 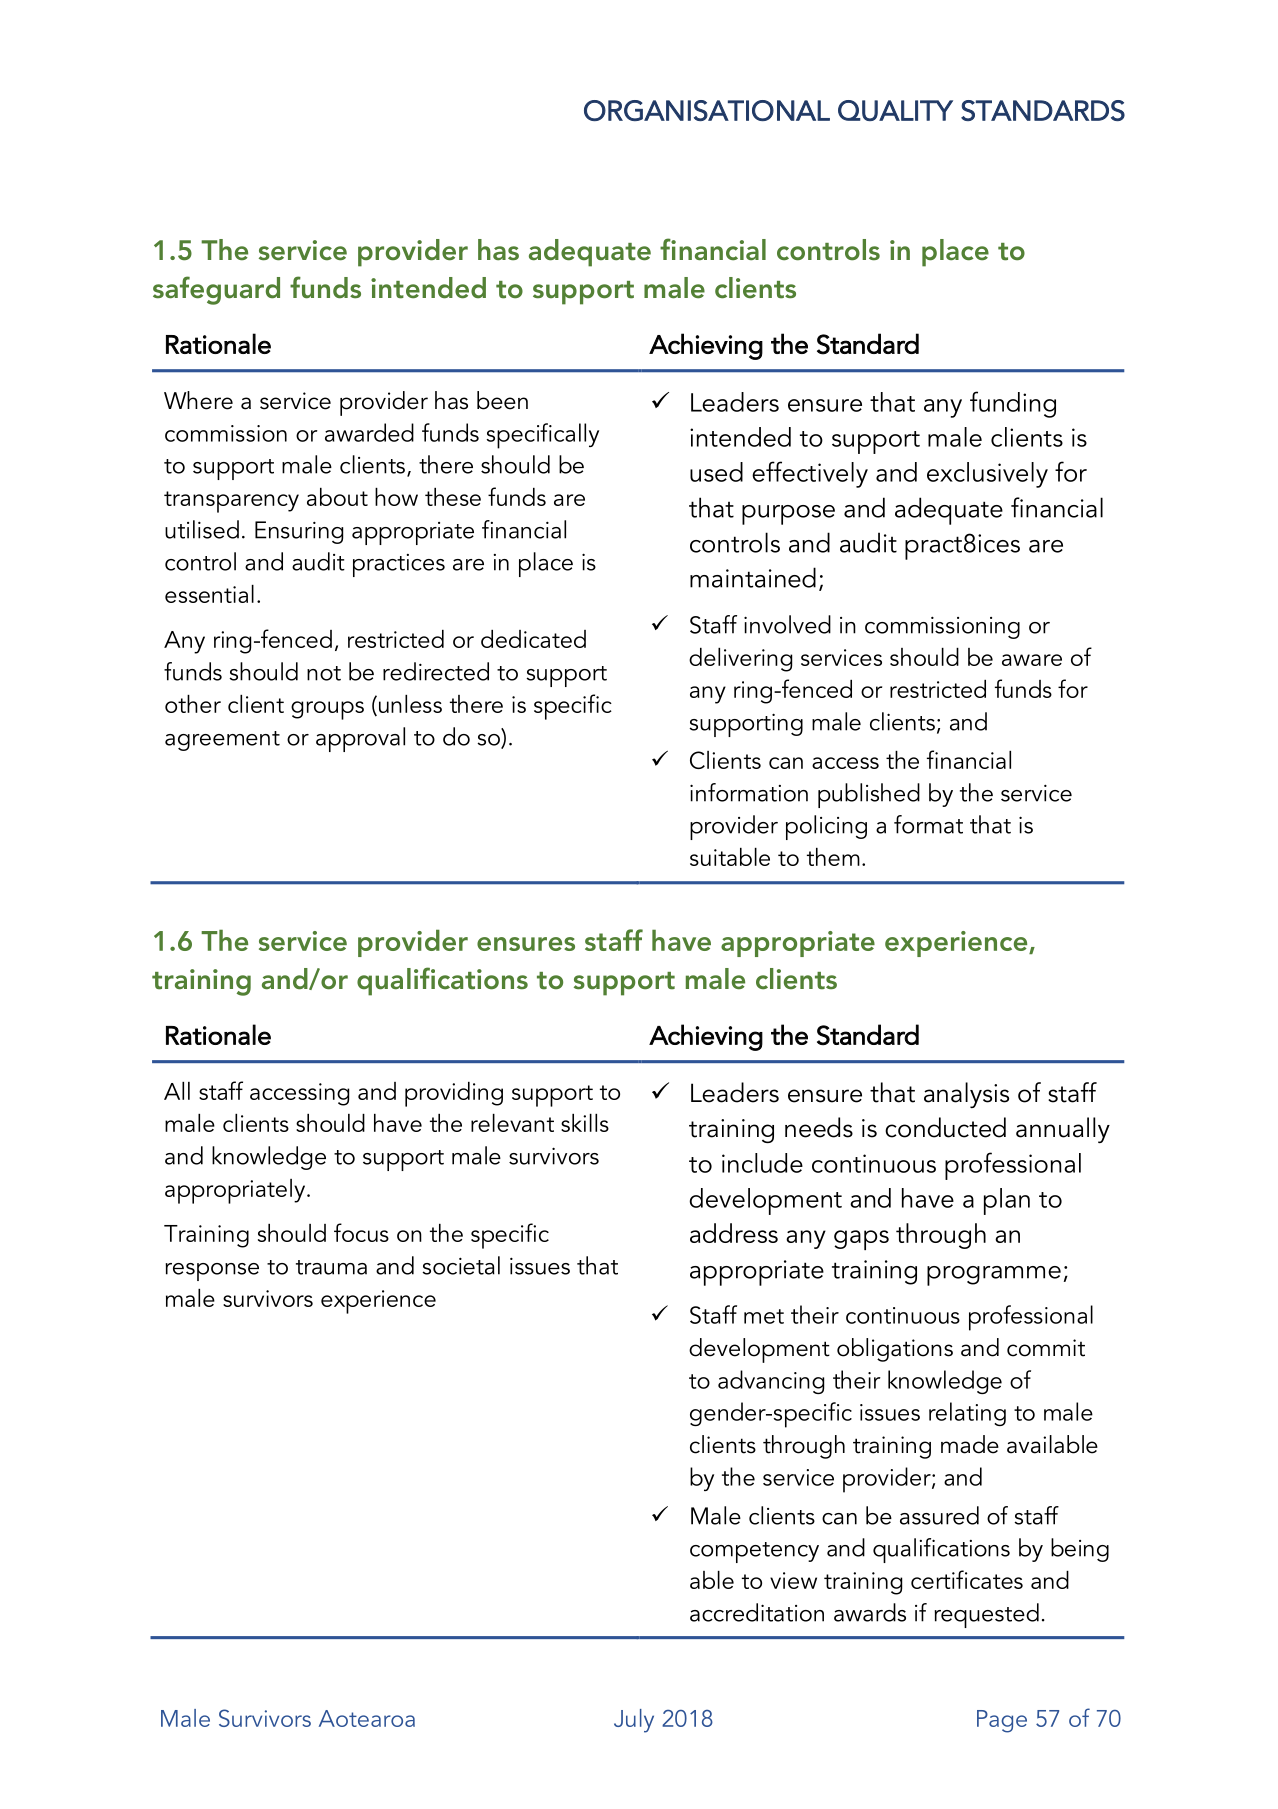 What do you see at coordinates (833, 857) in the screenshot?
I see `them` at bounding box center [833, 857].
